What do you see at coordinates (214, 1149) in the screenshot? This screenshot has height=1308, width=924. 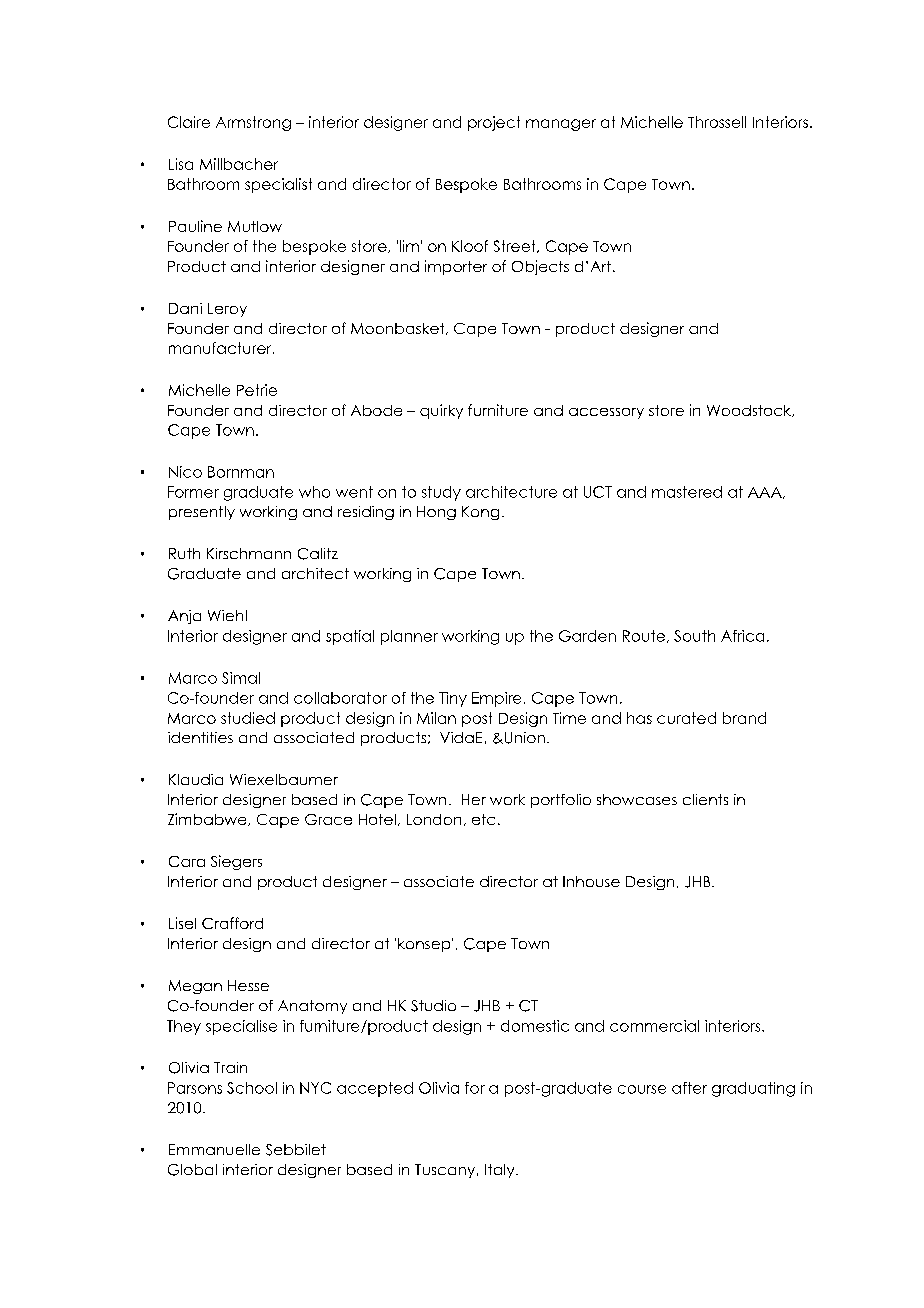 I see `Emmanuelle` at bounding box center [214, 1149].
